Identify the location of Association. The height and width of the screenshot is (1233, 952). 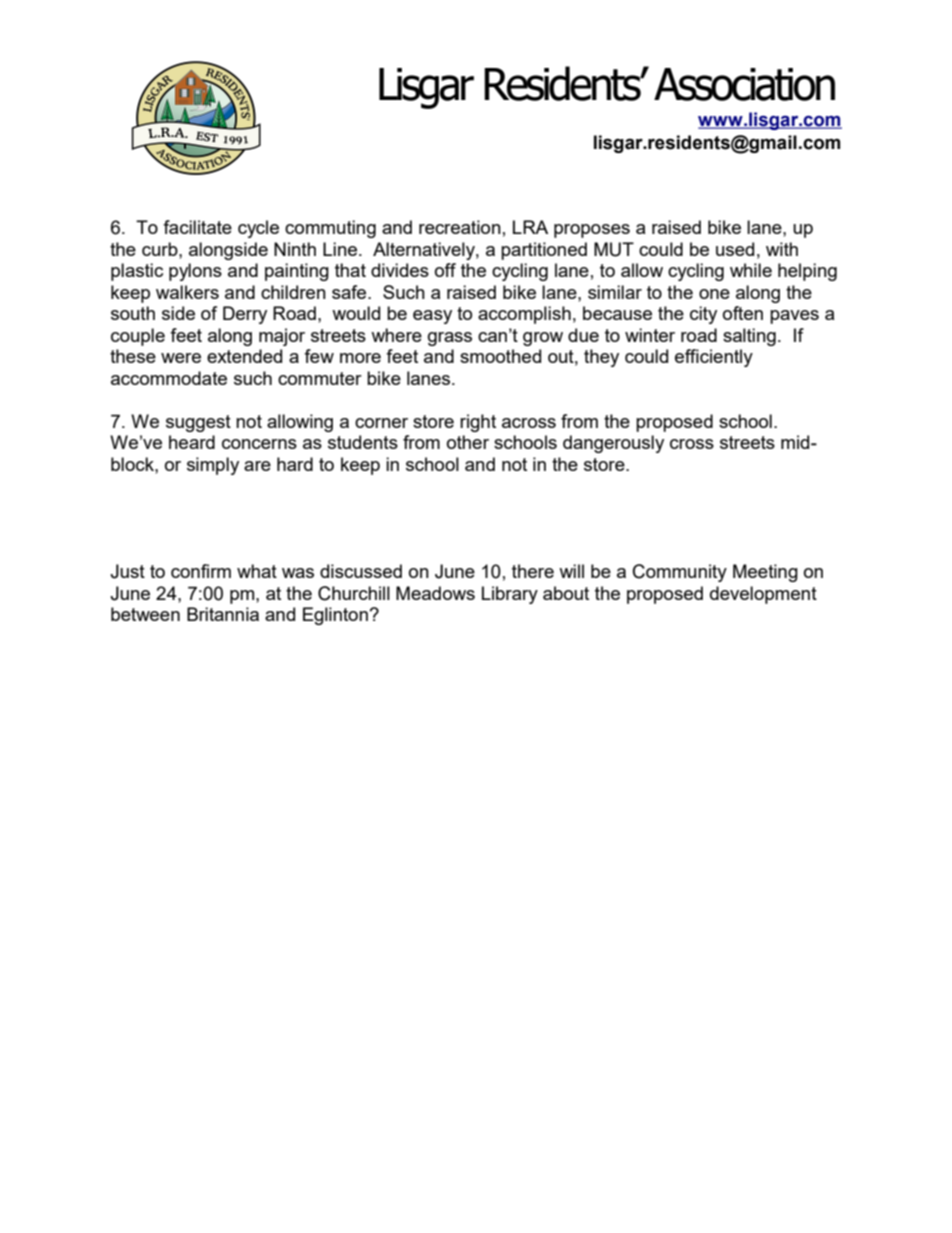
(744, 84).
